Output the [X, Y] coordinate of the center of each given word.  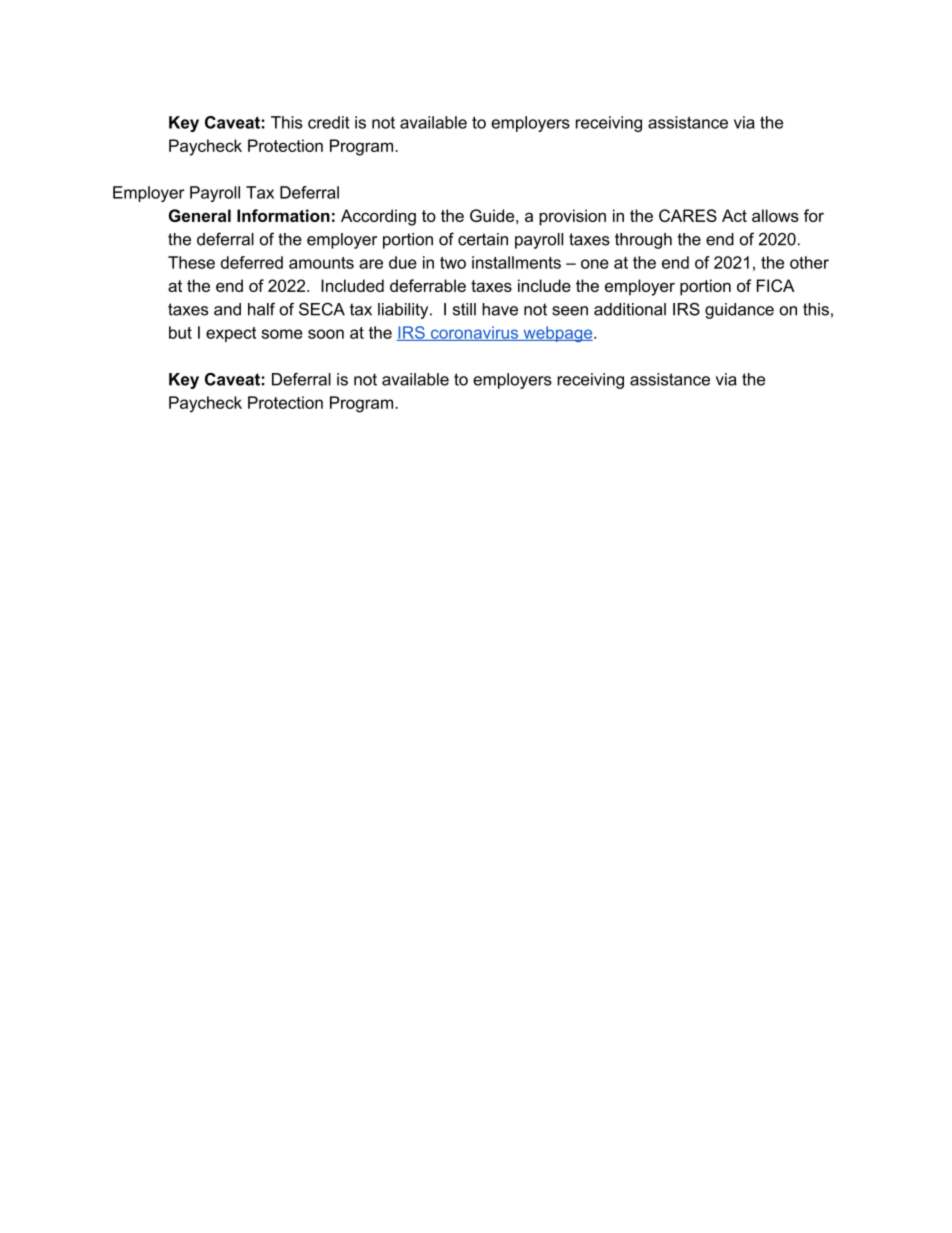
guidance [739, 311]
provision [572, 217]
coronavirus [475, 333]
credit [329, 122]
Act [734, 215]
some [282, 334]
